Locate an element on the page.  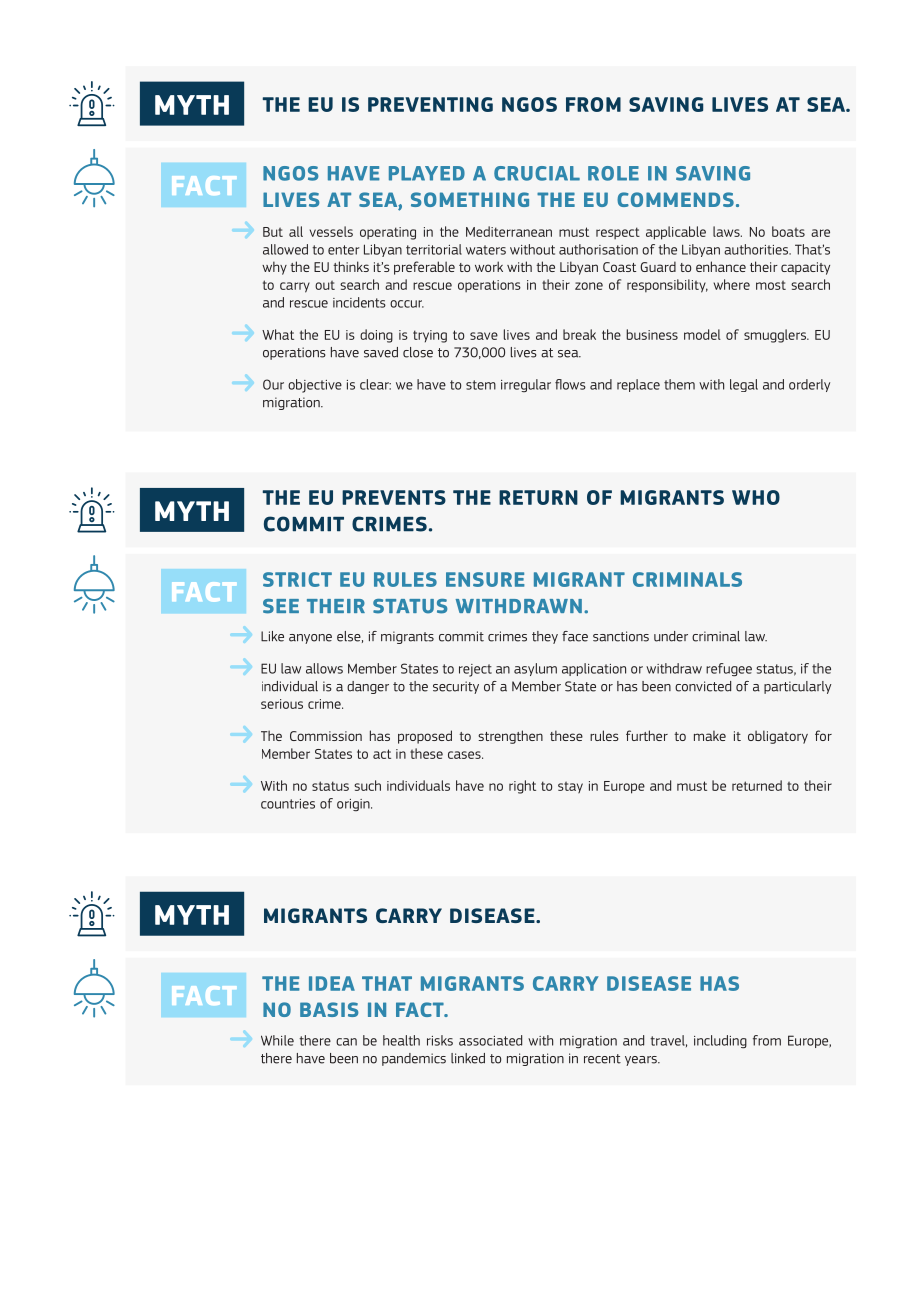
CRUCIAL is located at coordinates (537, 173).
